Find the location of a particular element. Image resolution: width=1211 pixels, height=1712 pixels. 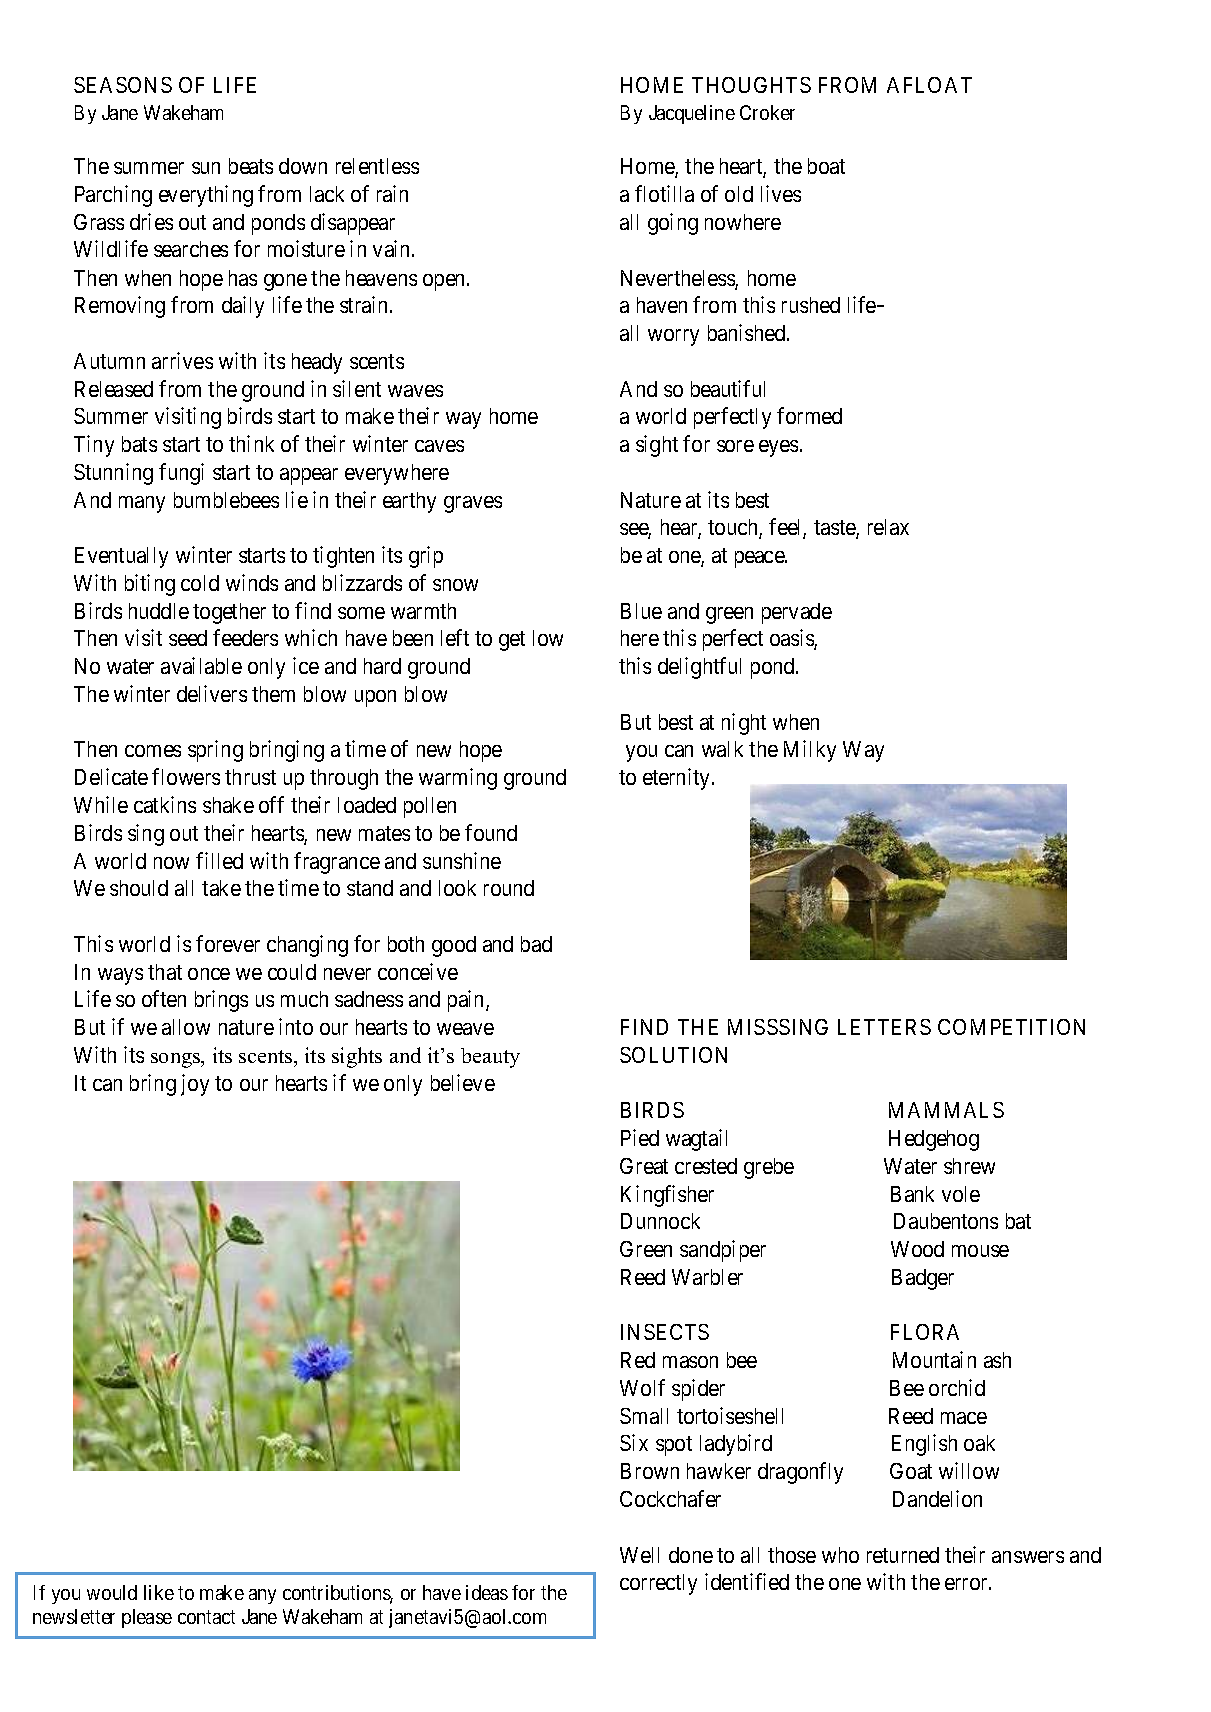

beats is located at coordinates (251, 166).
